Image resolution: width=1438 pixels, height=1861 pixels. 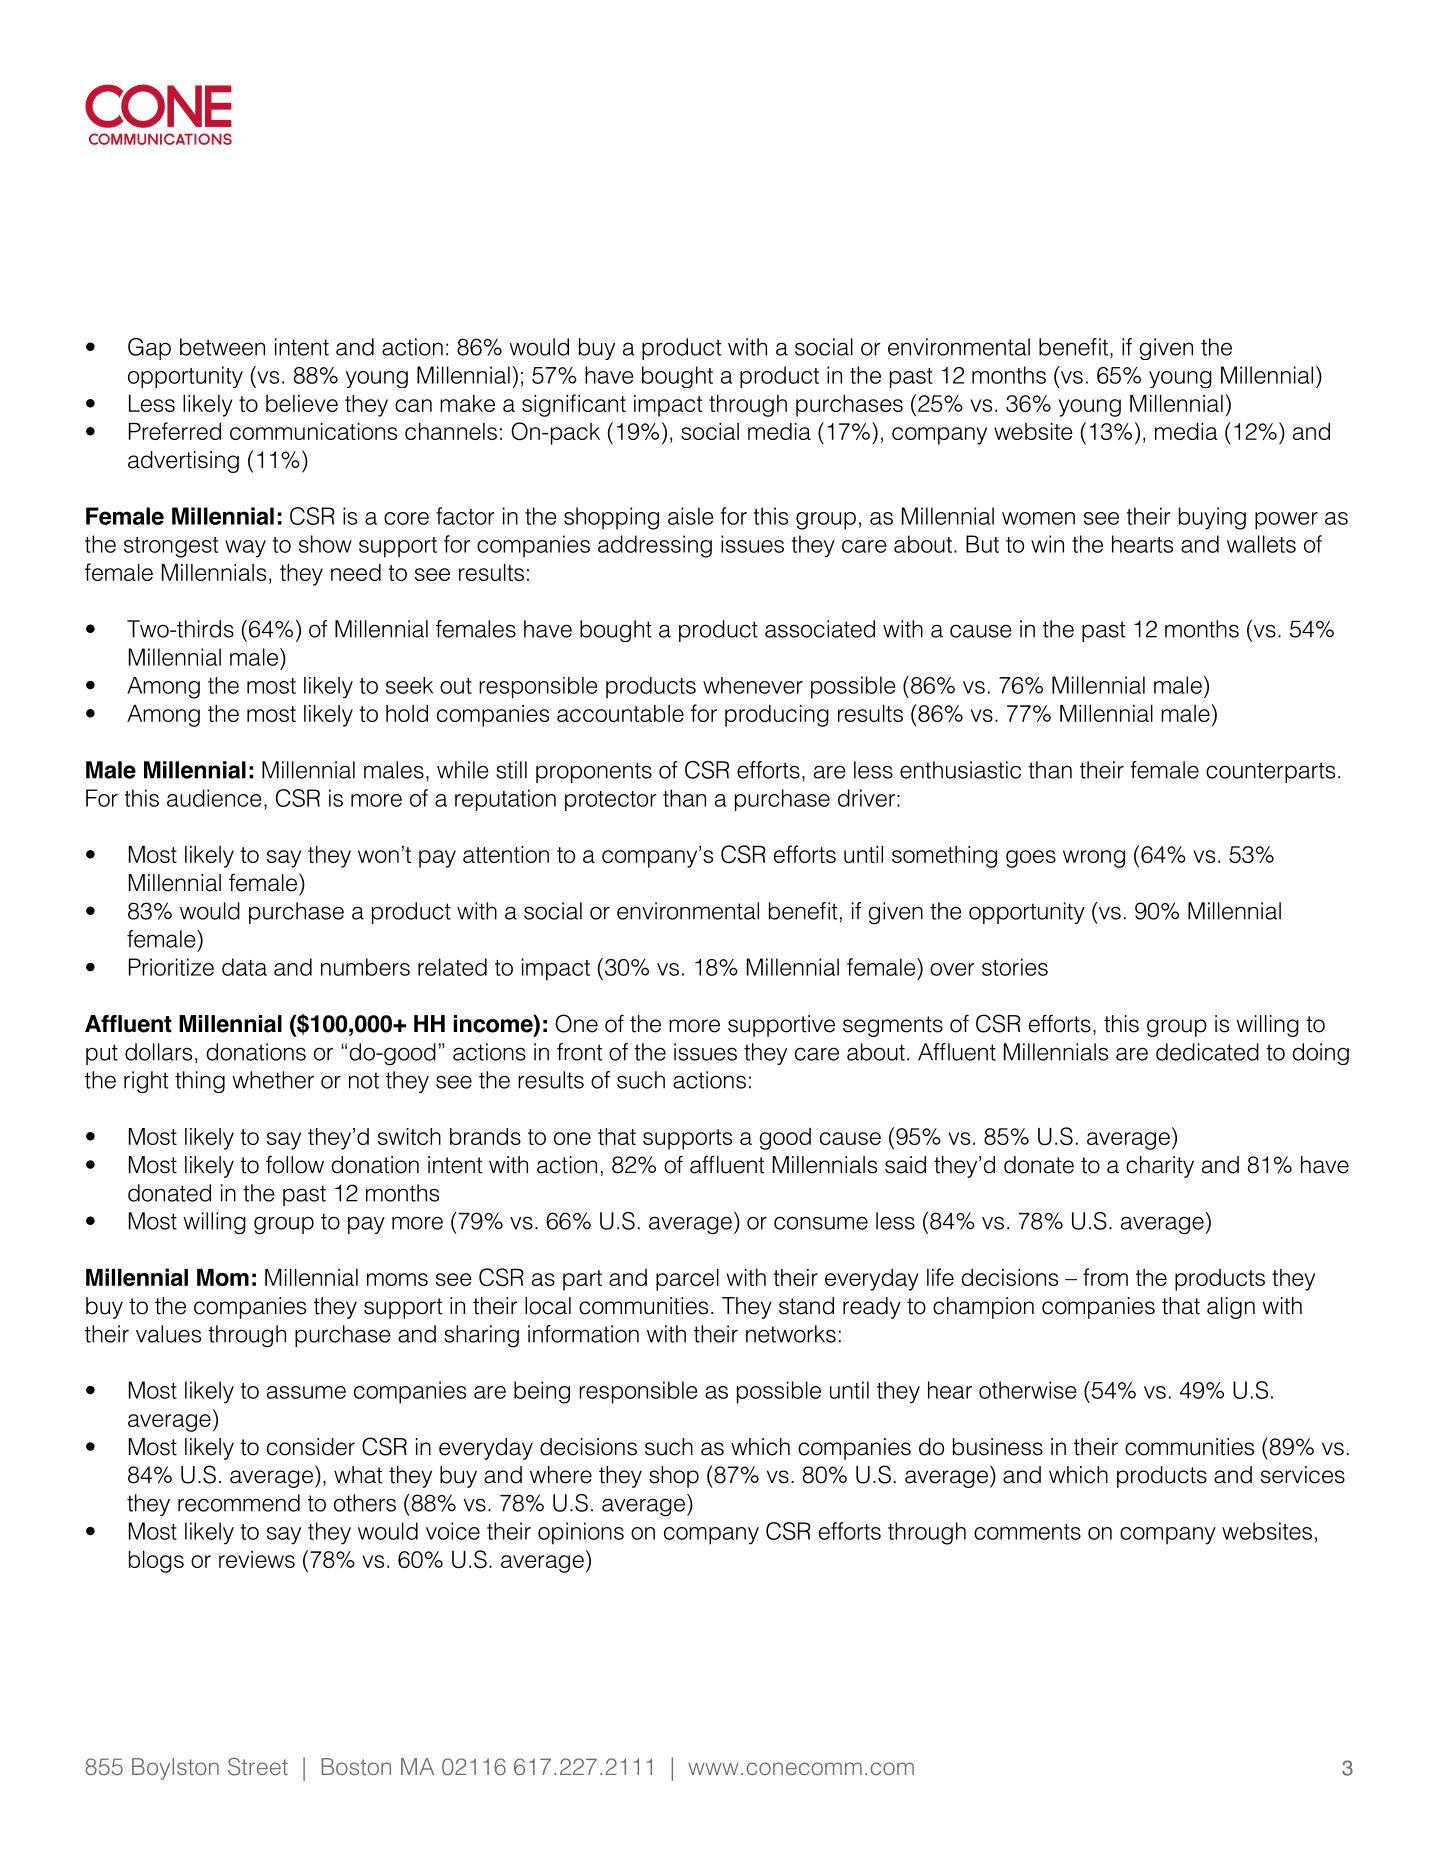 What do you see at coordinates (1212, 518) in the page?
I see `buying` at bounding box center [1212, 518].
